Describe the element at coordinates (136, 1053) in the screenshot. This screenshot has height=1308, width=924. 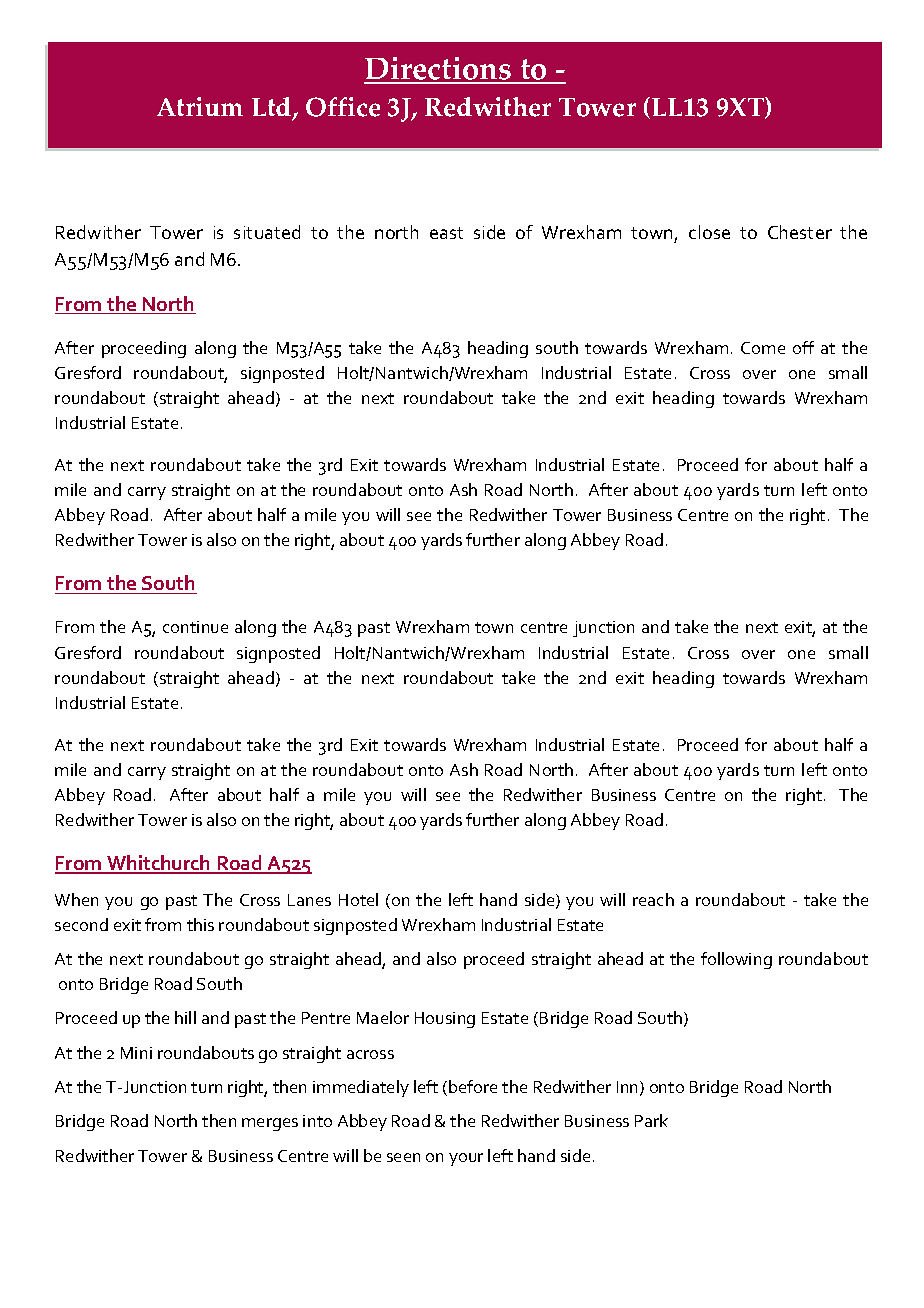
I see `Mini` at that location.
